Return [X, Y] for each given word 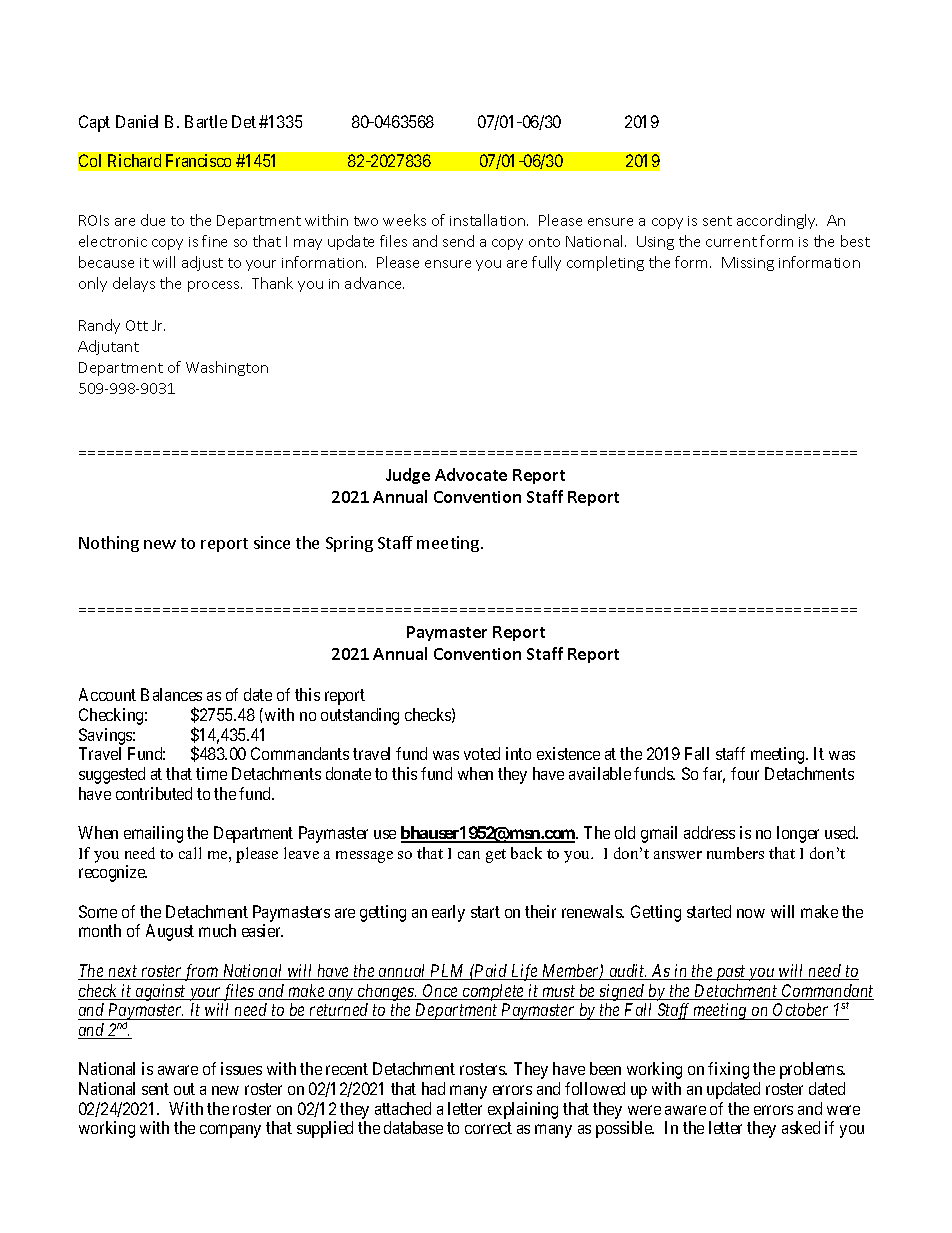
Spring [349, 544]
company [230, 1131]
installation [489, 220]
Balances [171, 694]
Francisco [198, 160]
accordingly [777, 221]
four [745, 773]
